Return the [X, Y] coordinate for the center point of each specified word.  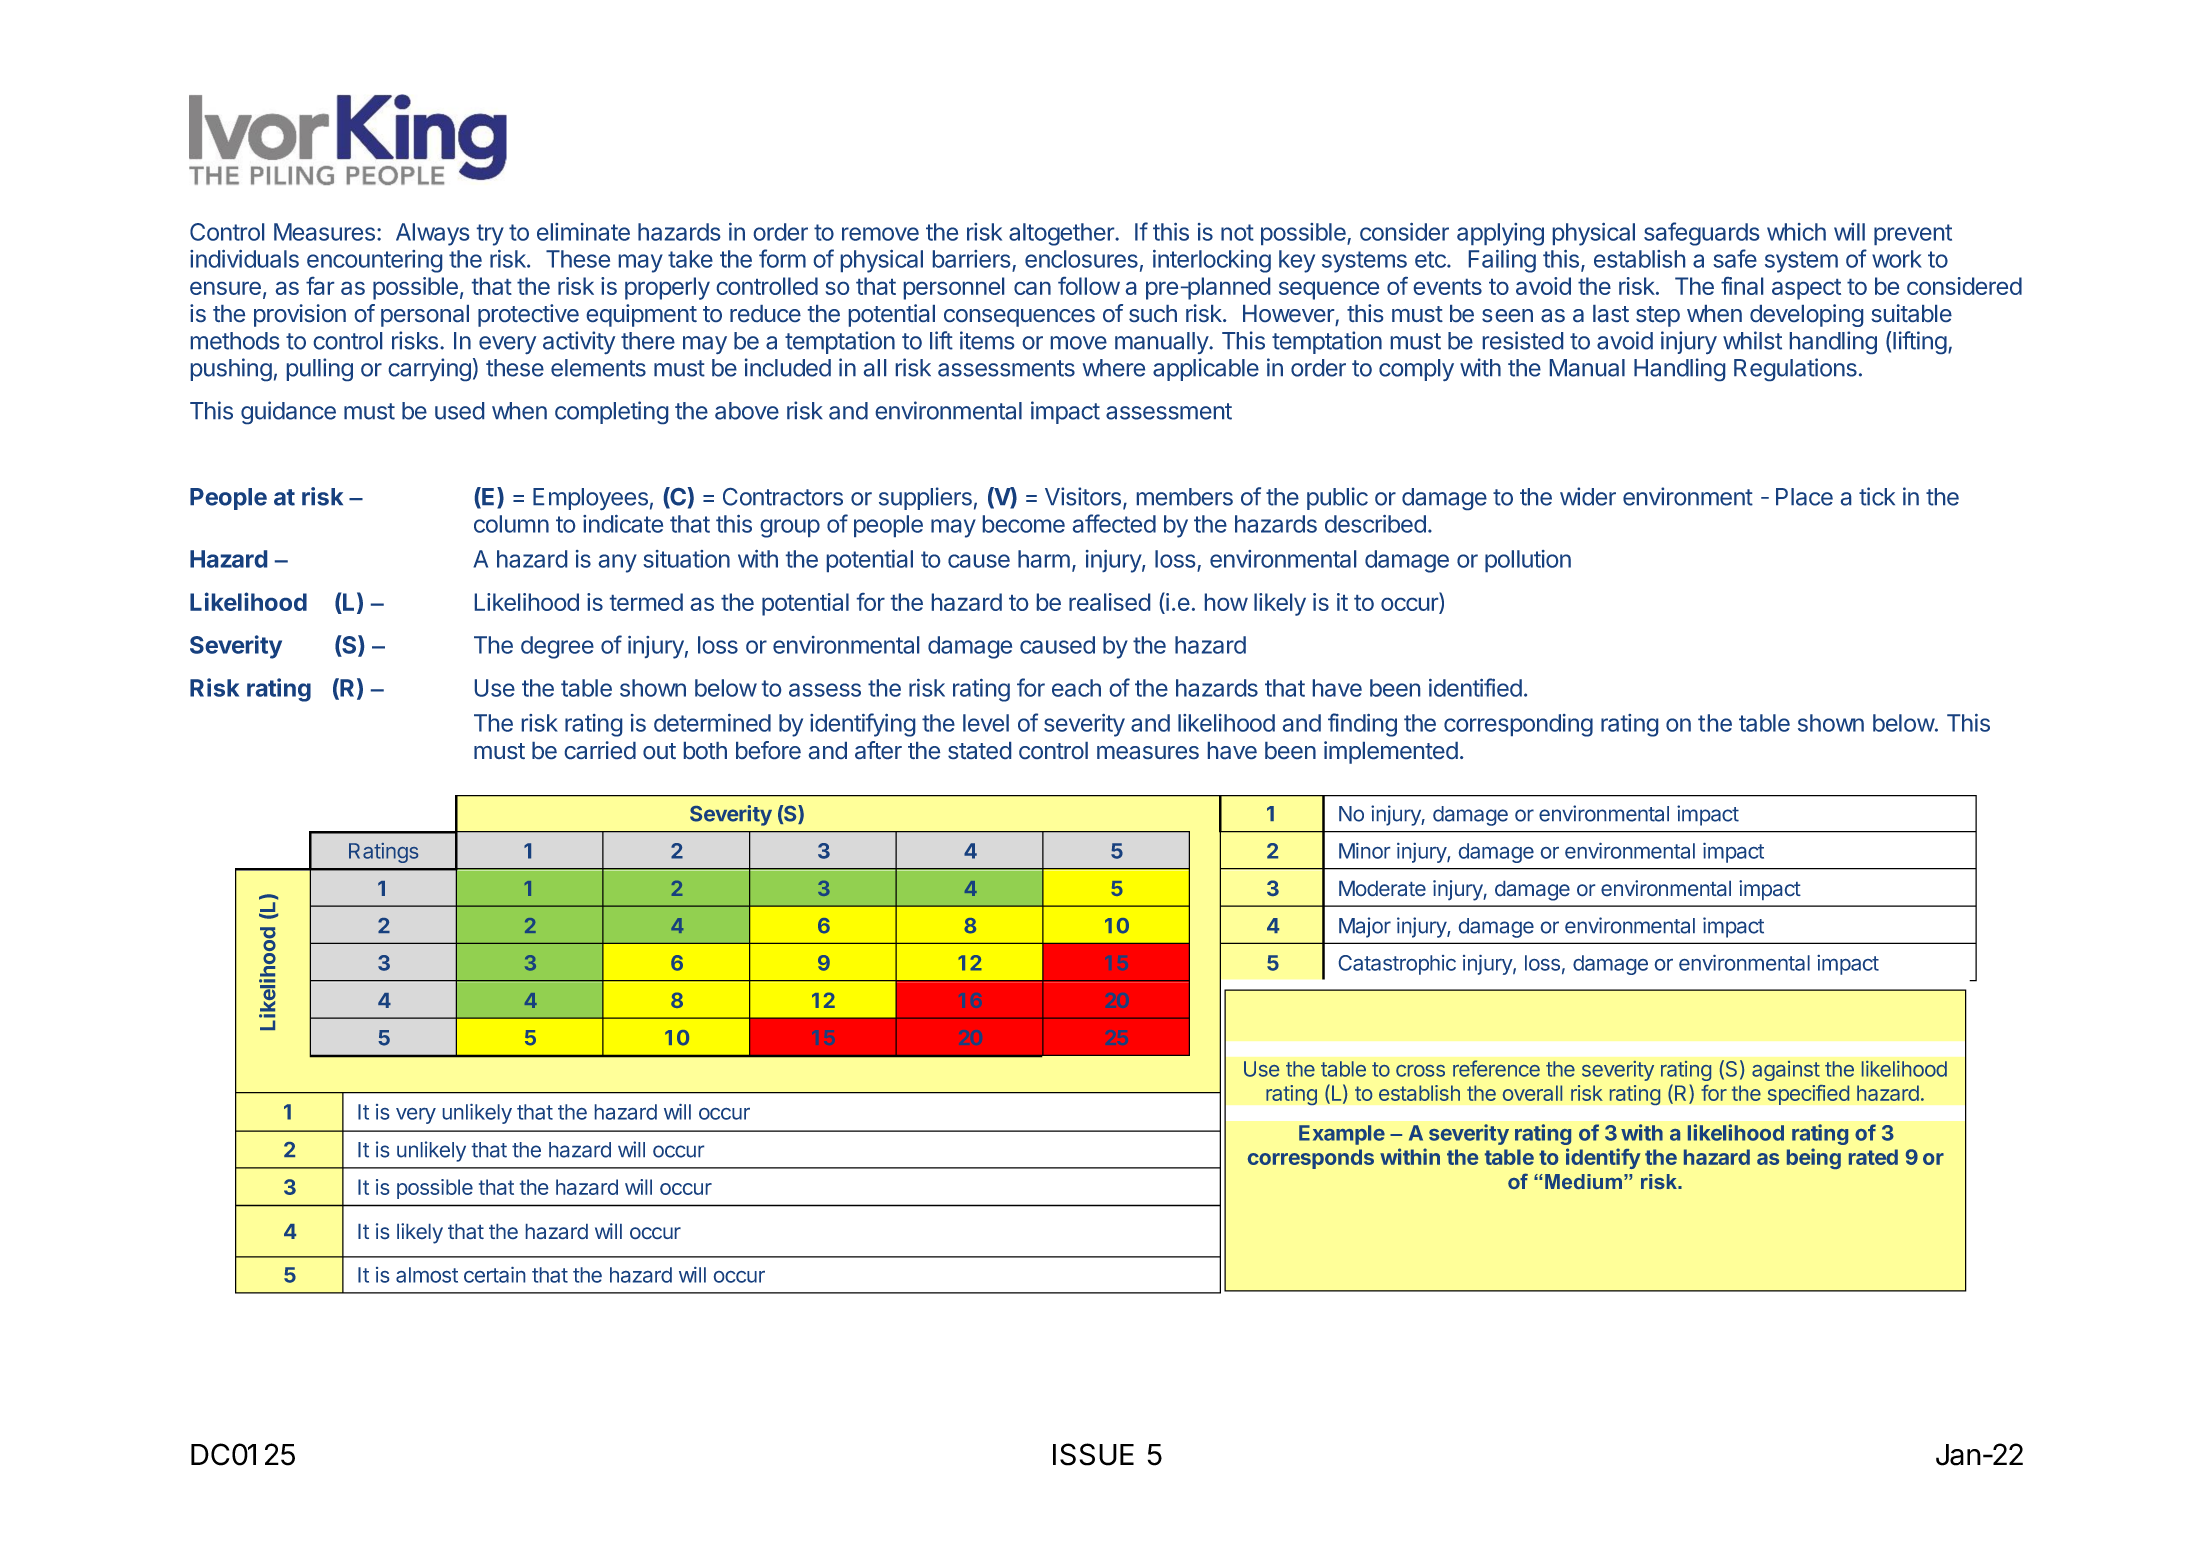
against [1786, 1071]
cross [1420, 1071]
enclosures [1081, 259]
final [1742, 286]
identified [1475, 687]
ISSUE [1093, 1454]
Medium [1583, 1181]
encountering [374, 261]
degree [557, 647]
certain [494, 1275]
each [1076, 688]
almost [427, 1275]
